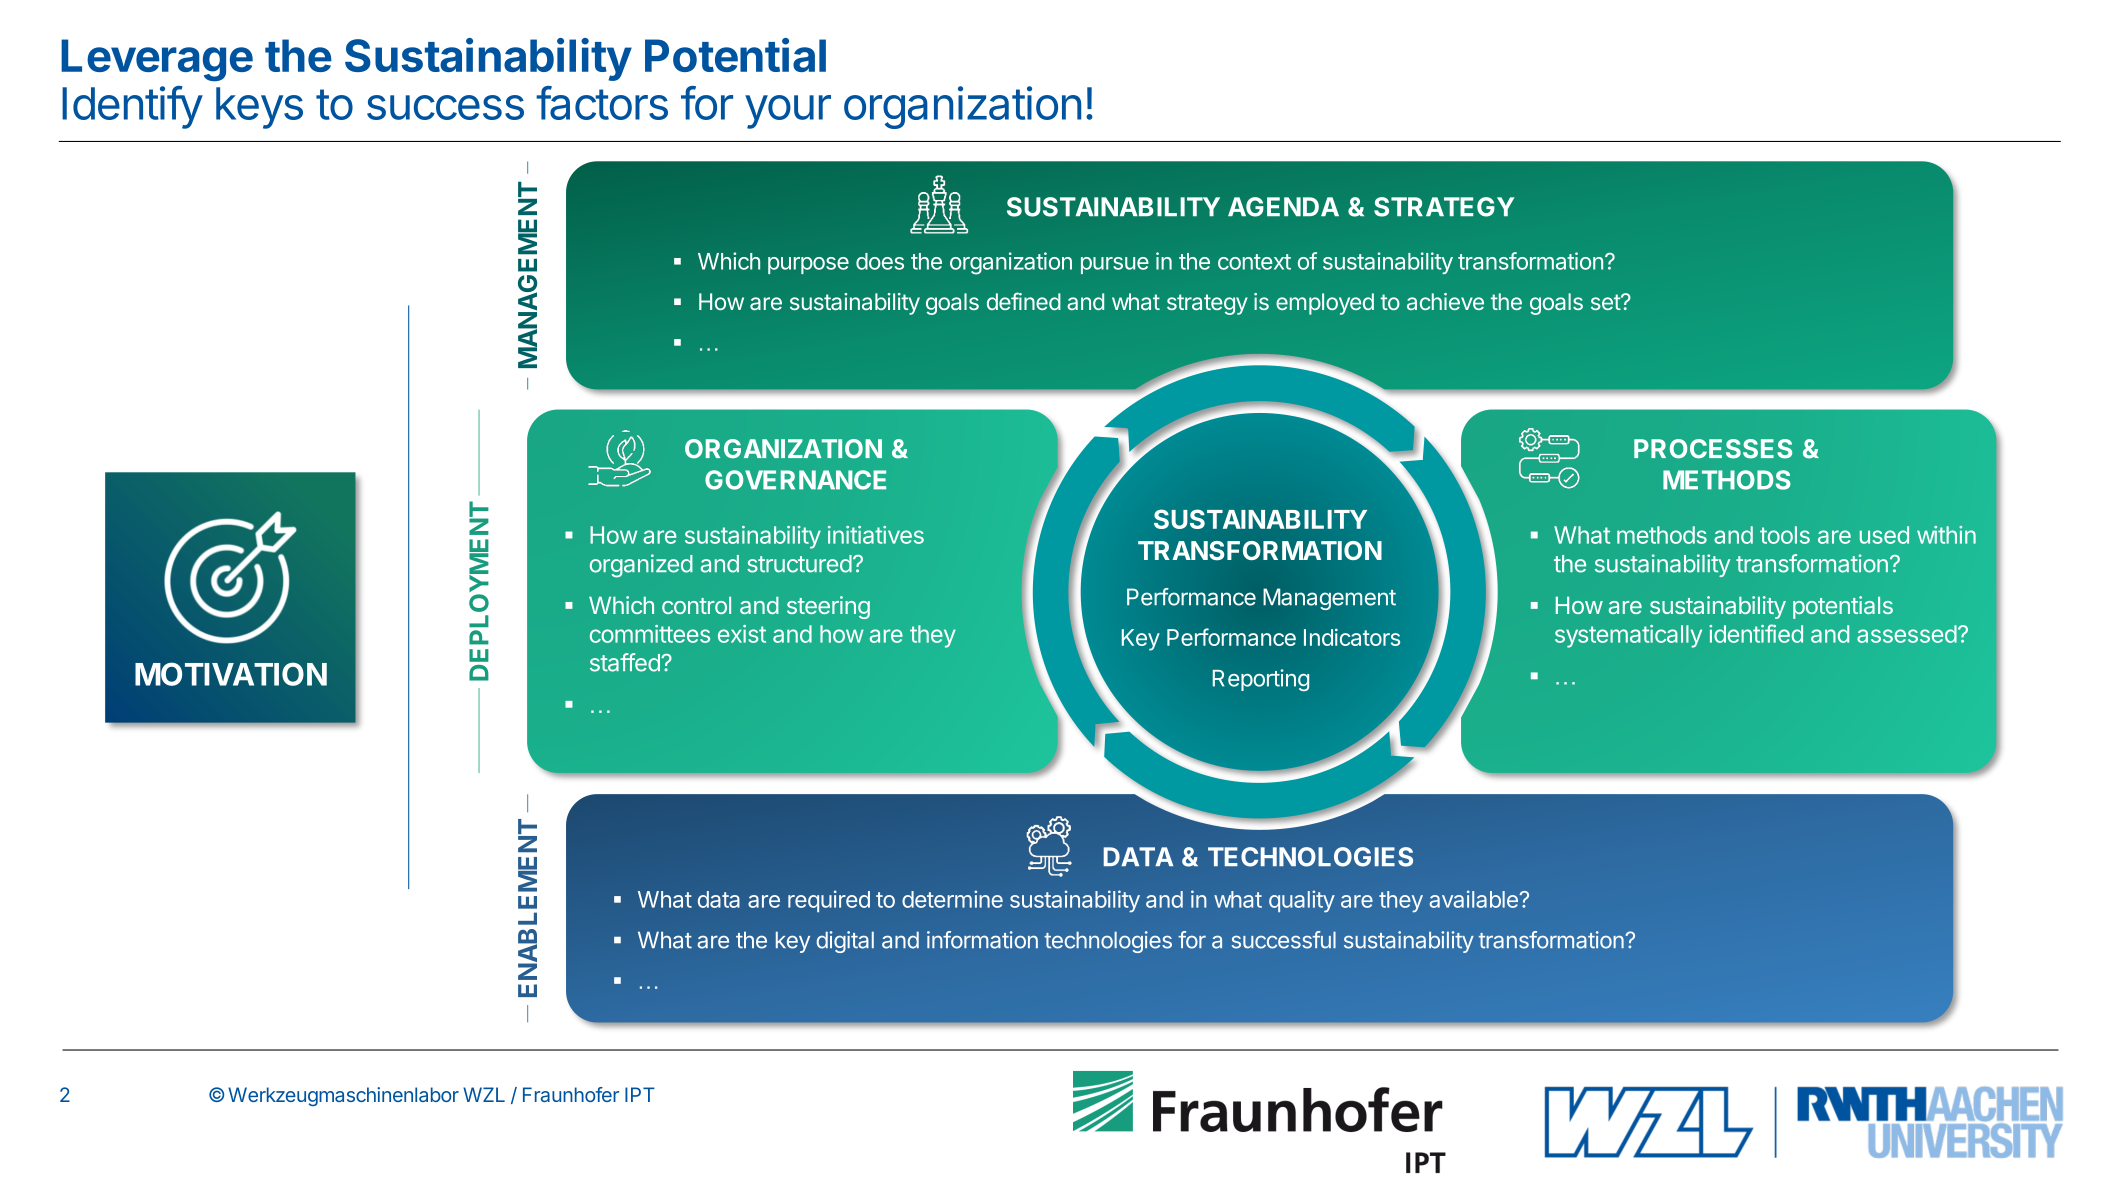  What do you see at coordinates (1474, 899) in the screenshot?
I see `available` at bounding box center [1474, 899].
